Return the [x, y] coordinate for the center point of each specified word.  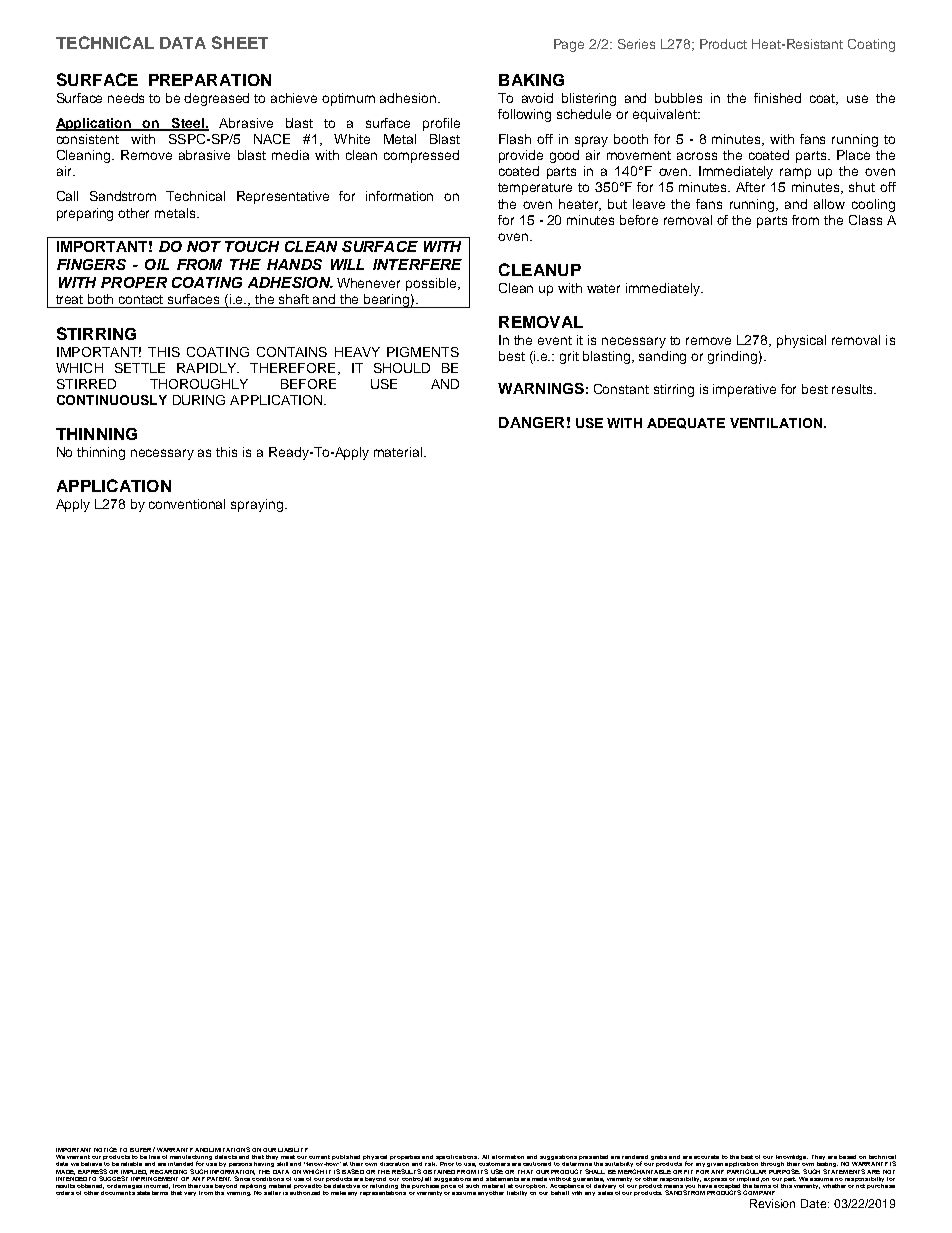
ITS [483, 1171]
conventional [187, 504]
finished [777, 98]
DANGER [531, 422]
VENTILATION [776, 423]
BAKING [531, 80]
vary [190, 1194]
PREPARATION [210, 80]
